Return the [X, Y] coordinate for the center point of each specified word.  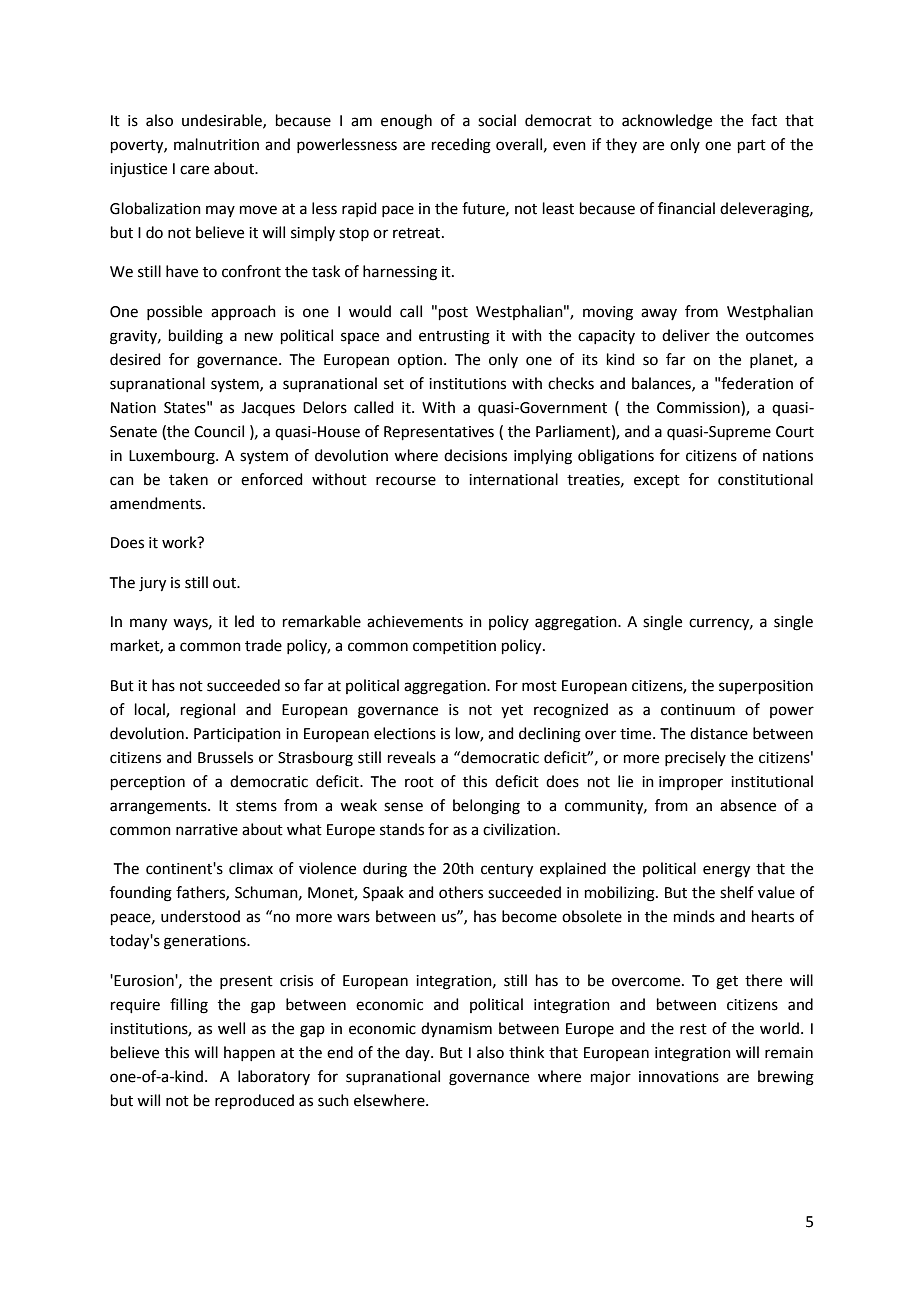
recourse [406, 481]
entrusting [454, 337]
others [461, 892]
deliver [686, 335]
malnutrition [216, 144]
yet [512, 711]
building [196, 337]
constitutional [765, 479]
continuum [698, 710]
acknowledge [667, 122]
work [180, 542]
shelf [737, 892]
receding [461, 146]
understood [200, 916]
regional [208, 711]
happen [249, 1053]
